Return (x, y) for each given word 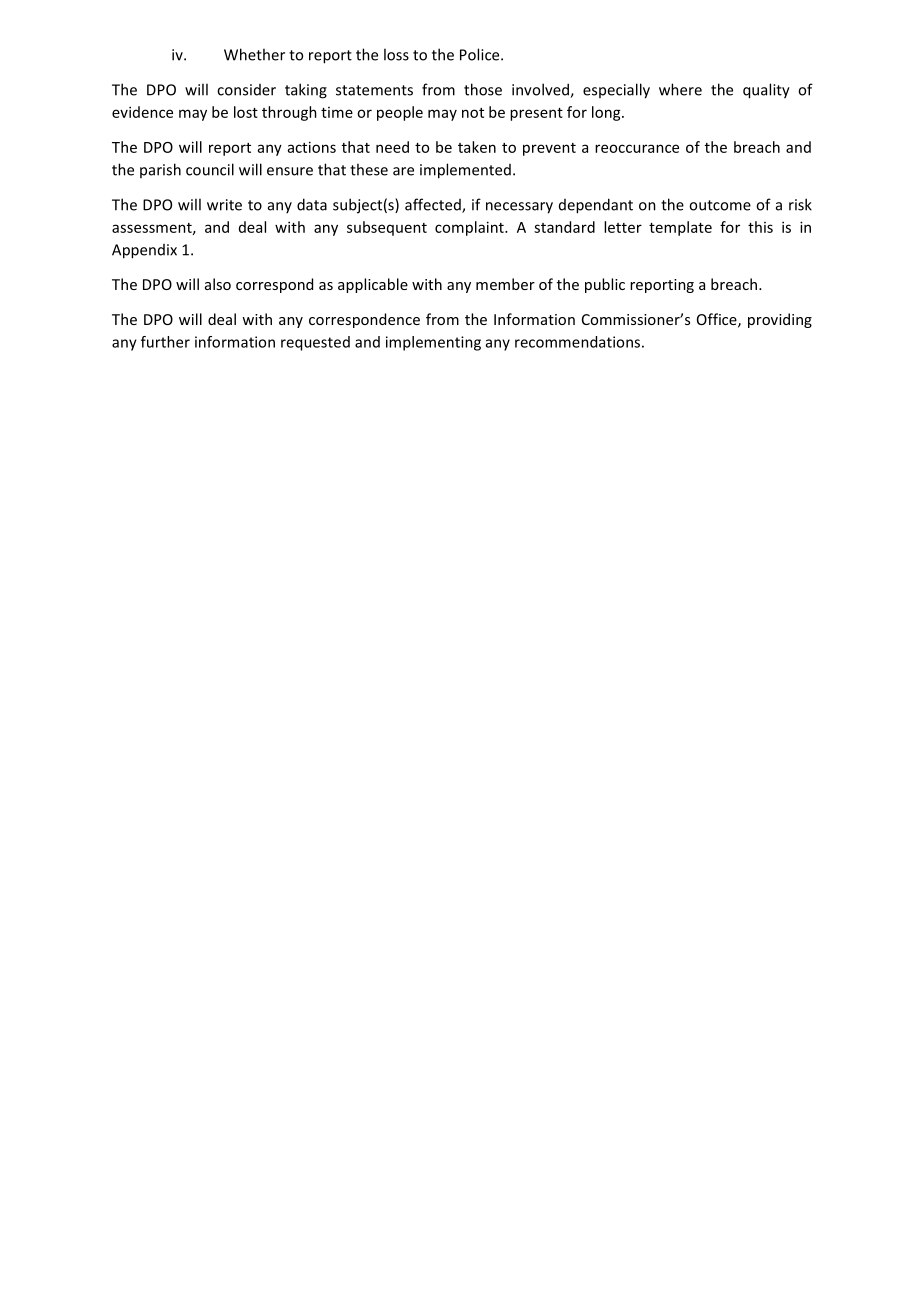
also (218, 284)
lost (246, 112)
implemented (465, 171)
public (605, 285)
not (473, 113)
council (210, 169)
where (680, 89)
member (505, 284)
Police (481, 54)
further (165, 342)
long (607, 113)
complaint (470, 228)
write (224, 205)
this (760, 227)
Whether (254, 54)
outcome (720, 205)
